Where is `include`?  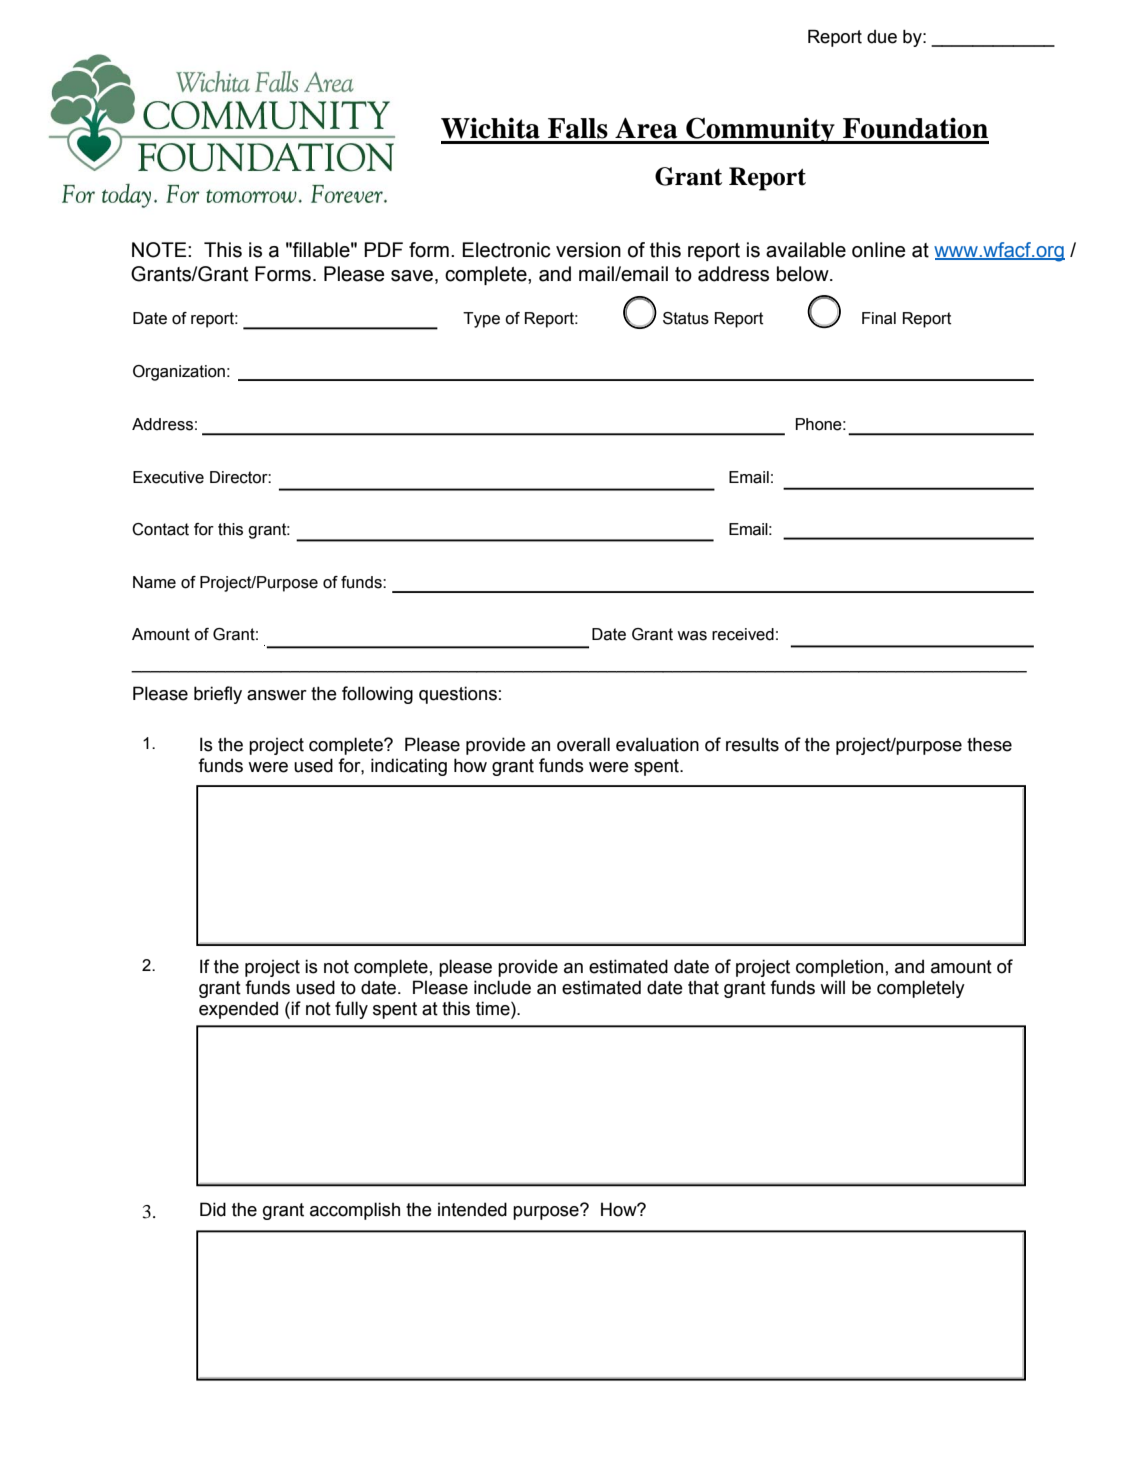 include is located at coordinates (502, 987).
